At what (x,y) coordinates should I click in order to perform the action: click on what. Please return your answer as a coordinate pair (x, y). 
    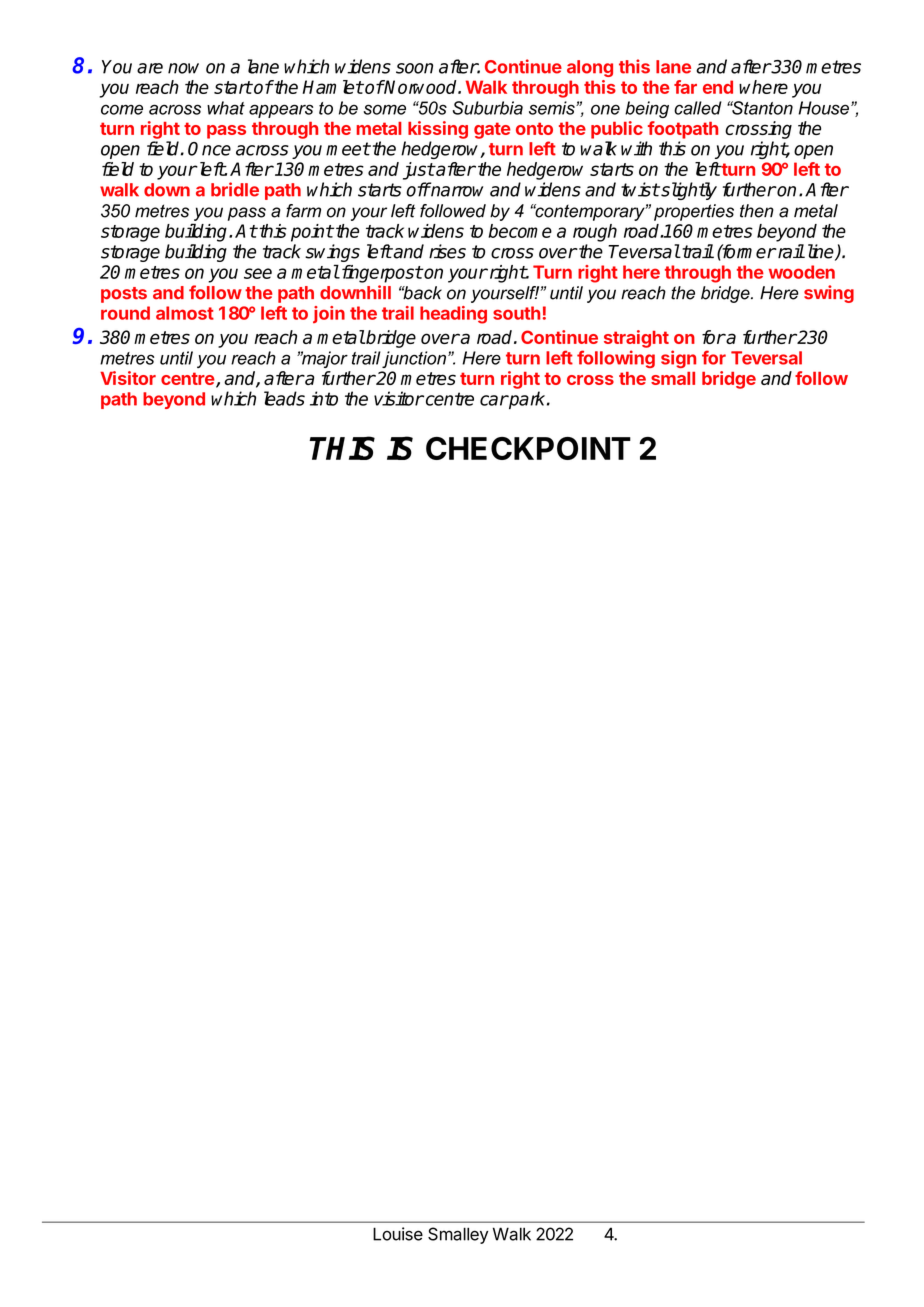
    Looking at the image, I should click on (226, 108).
